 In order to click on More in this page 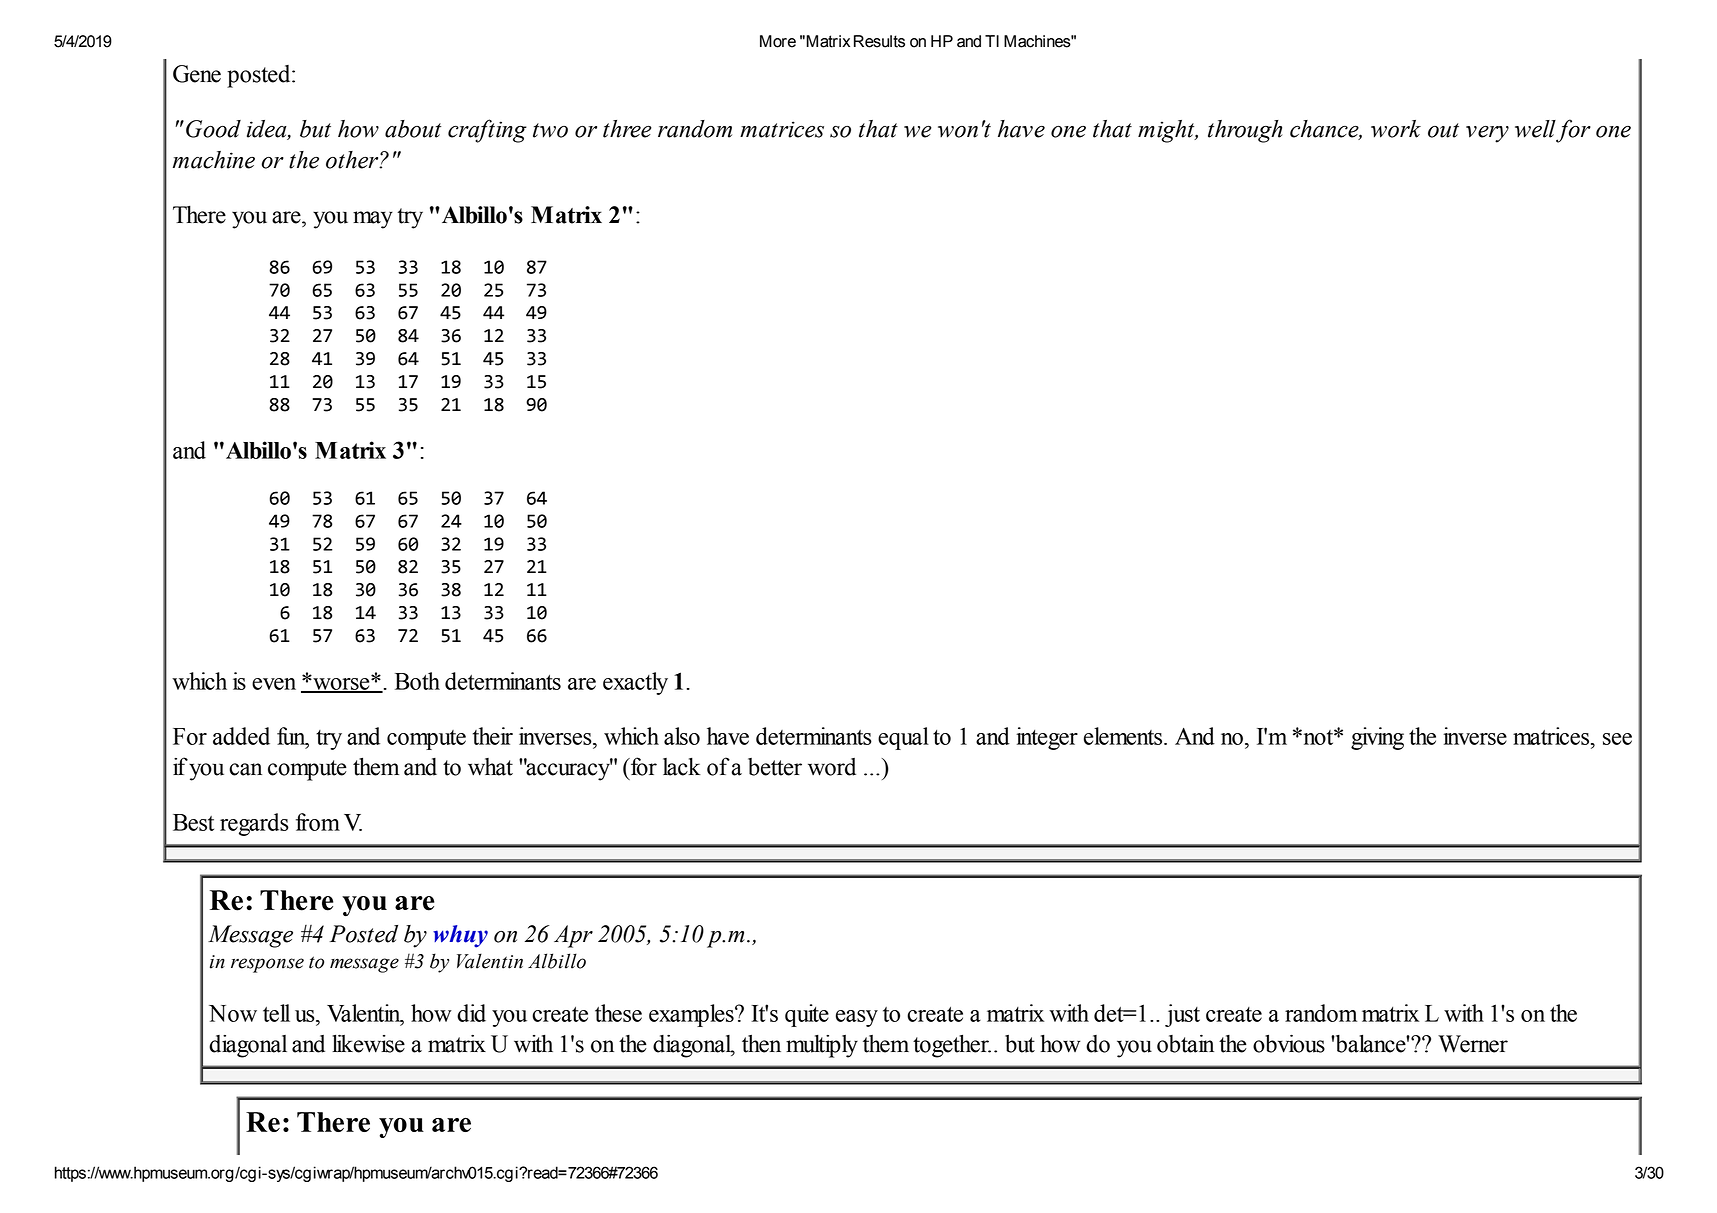, I will do `click(778, 41)`.
